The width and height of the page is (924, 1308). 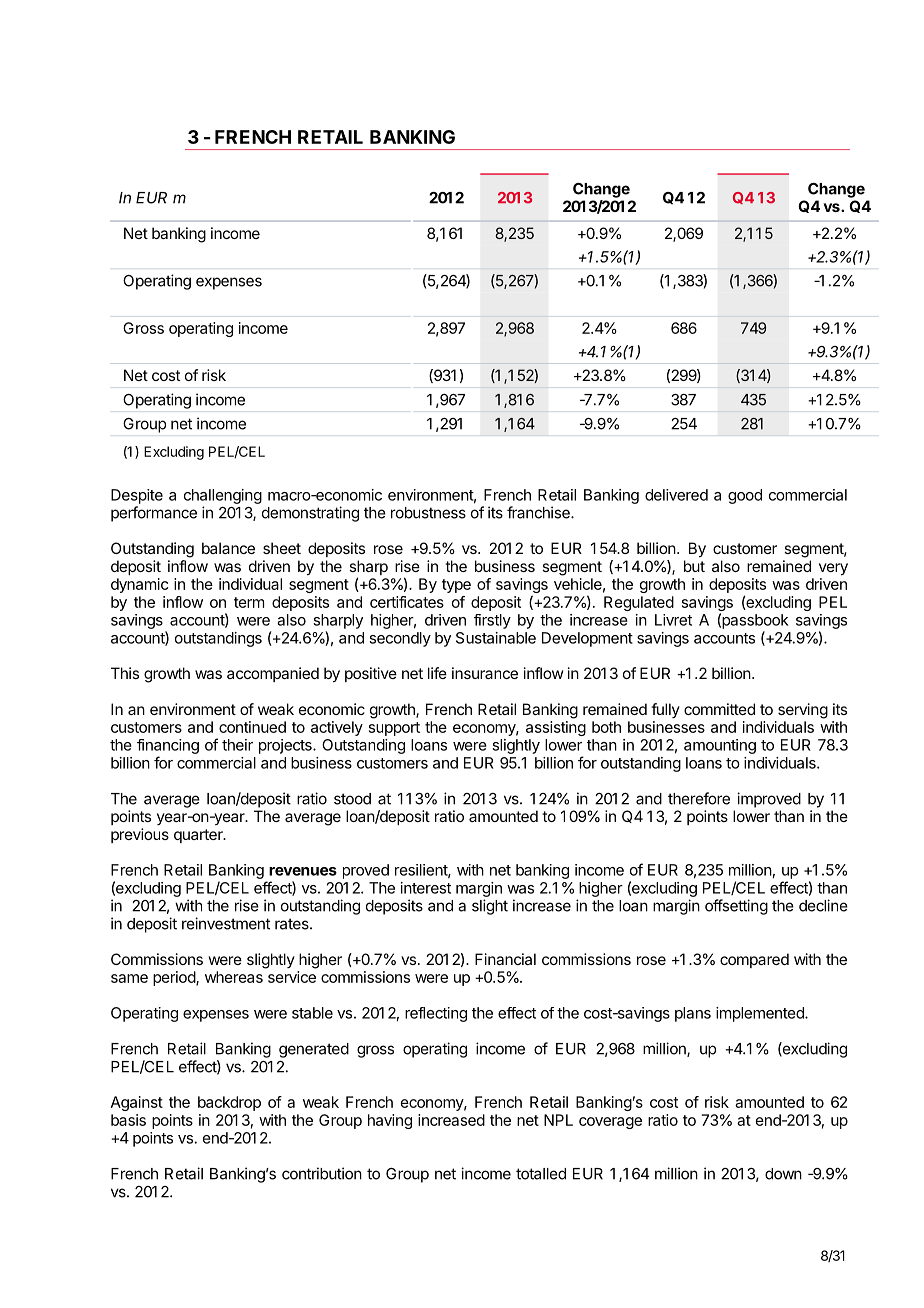 What do you see at coordinates (754, 960) in the page?
I see `compared` at bounding box center [754, 960].
